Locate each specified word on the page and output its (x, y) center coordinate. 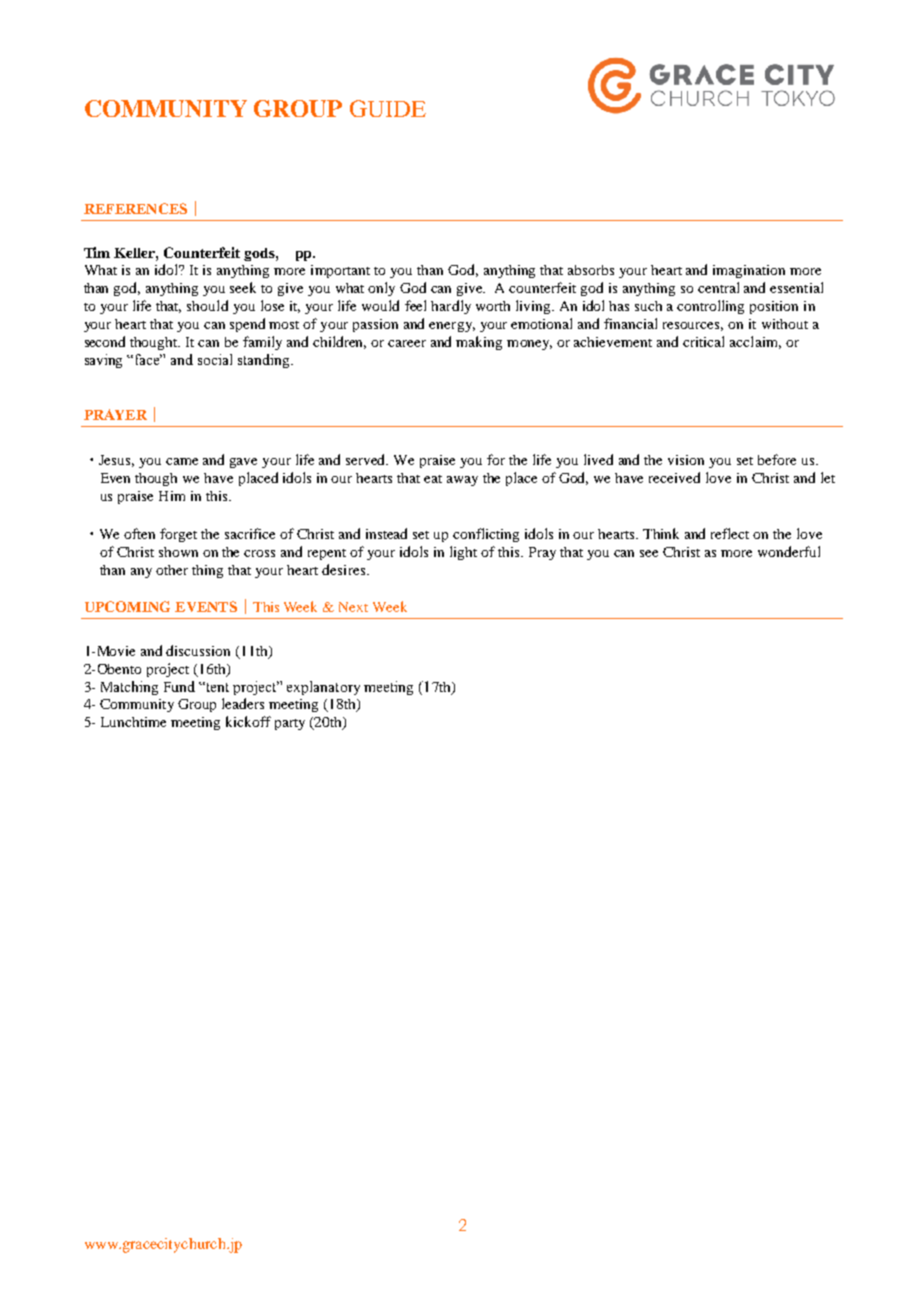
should (207, 305)
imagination (749, 271)
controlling (710, 307)
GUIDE (388, 108)
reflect (730, 533)
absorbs (591, 270)
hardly (451, 307)
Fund (179, 686)
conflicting (486, 535)
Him (172, 496)
